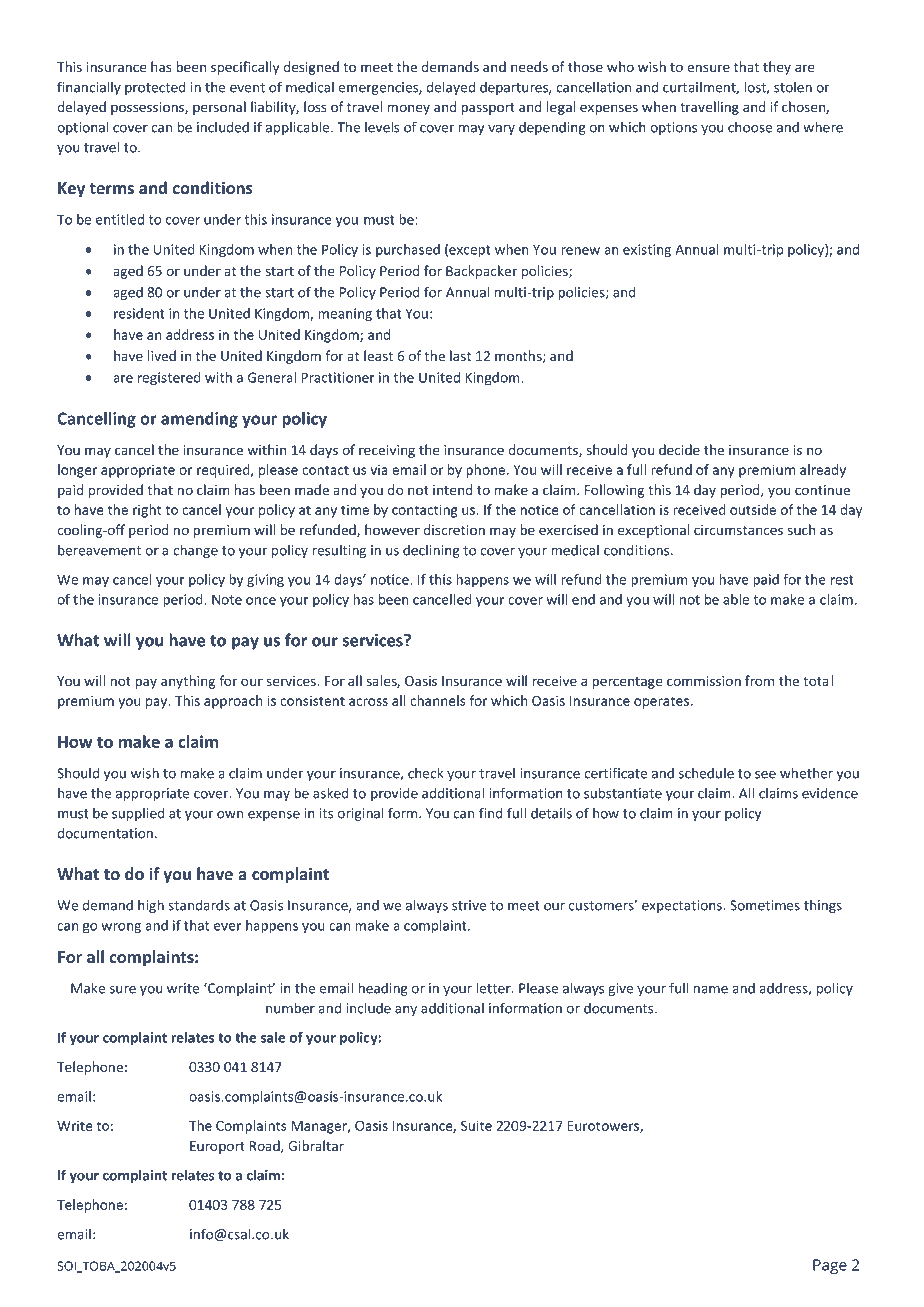 This document has height=1307, width=924. What do you see at coordinates (460, 355) in the document?
I see `last` at bounding box center [460, 355].
